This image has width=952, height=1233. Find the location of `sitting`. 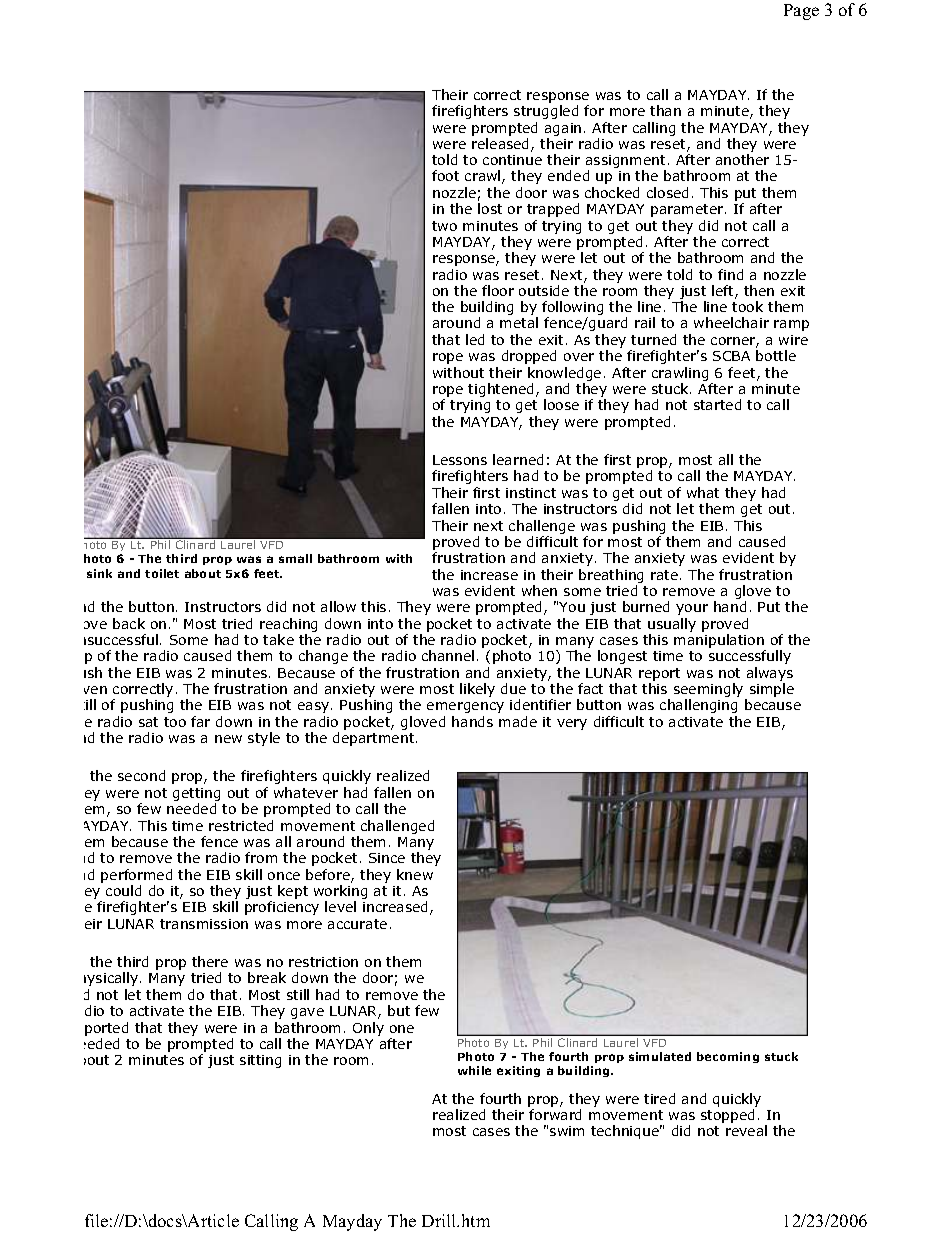

sitting is located at coordinates (260, 1061).
